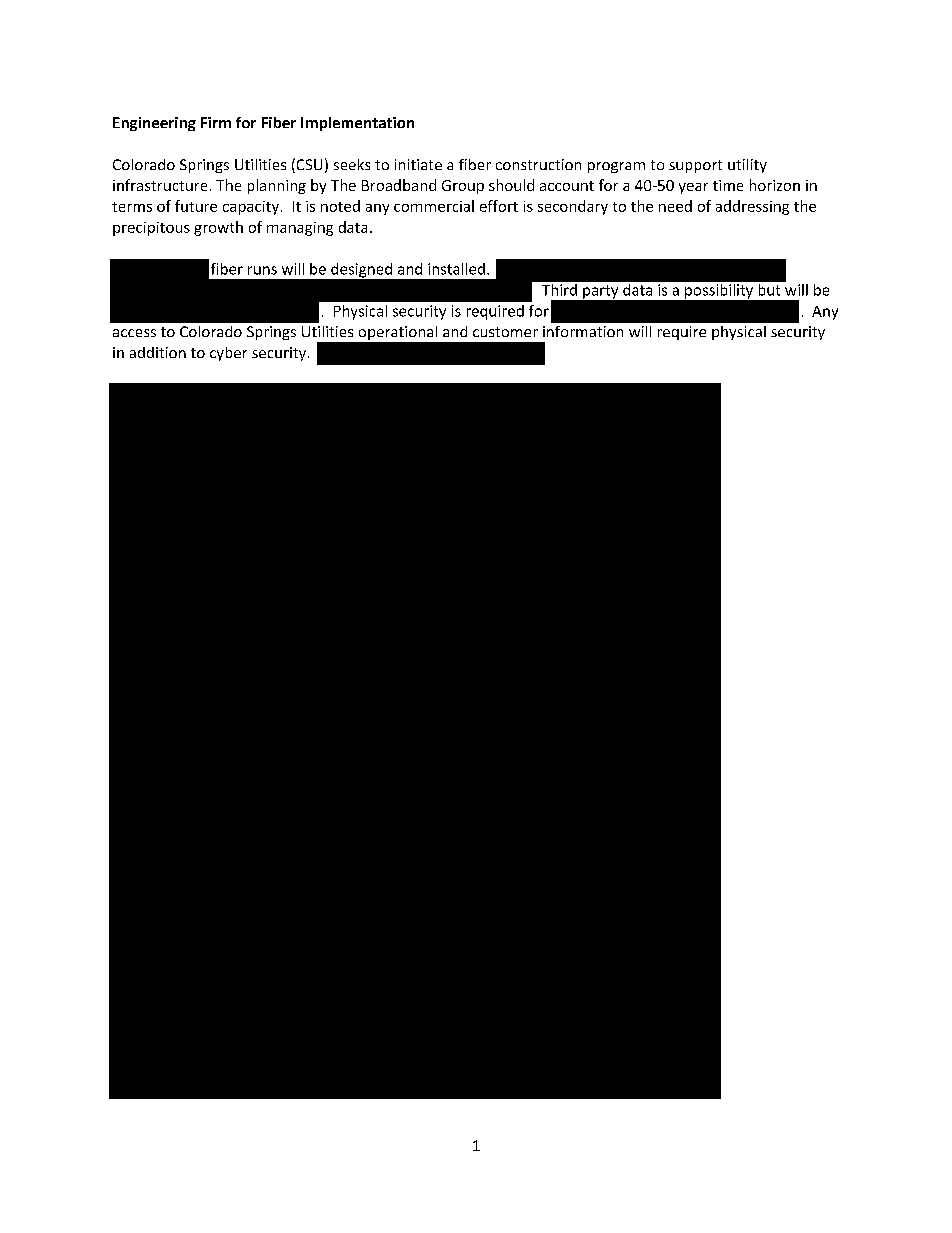 The width and height of the image is (952, 1233). What do you see at coordinates (505, 332) in the image?
I see `customer` at bounding box center [505, 332].
